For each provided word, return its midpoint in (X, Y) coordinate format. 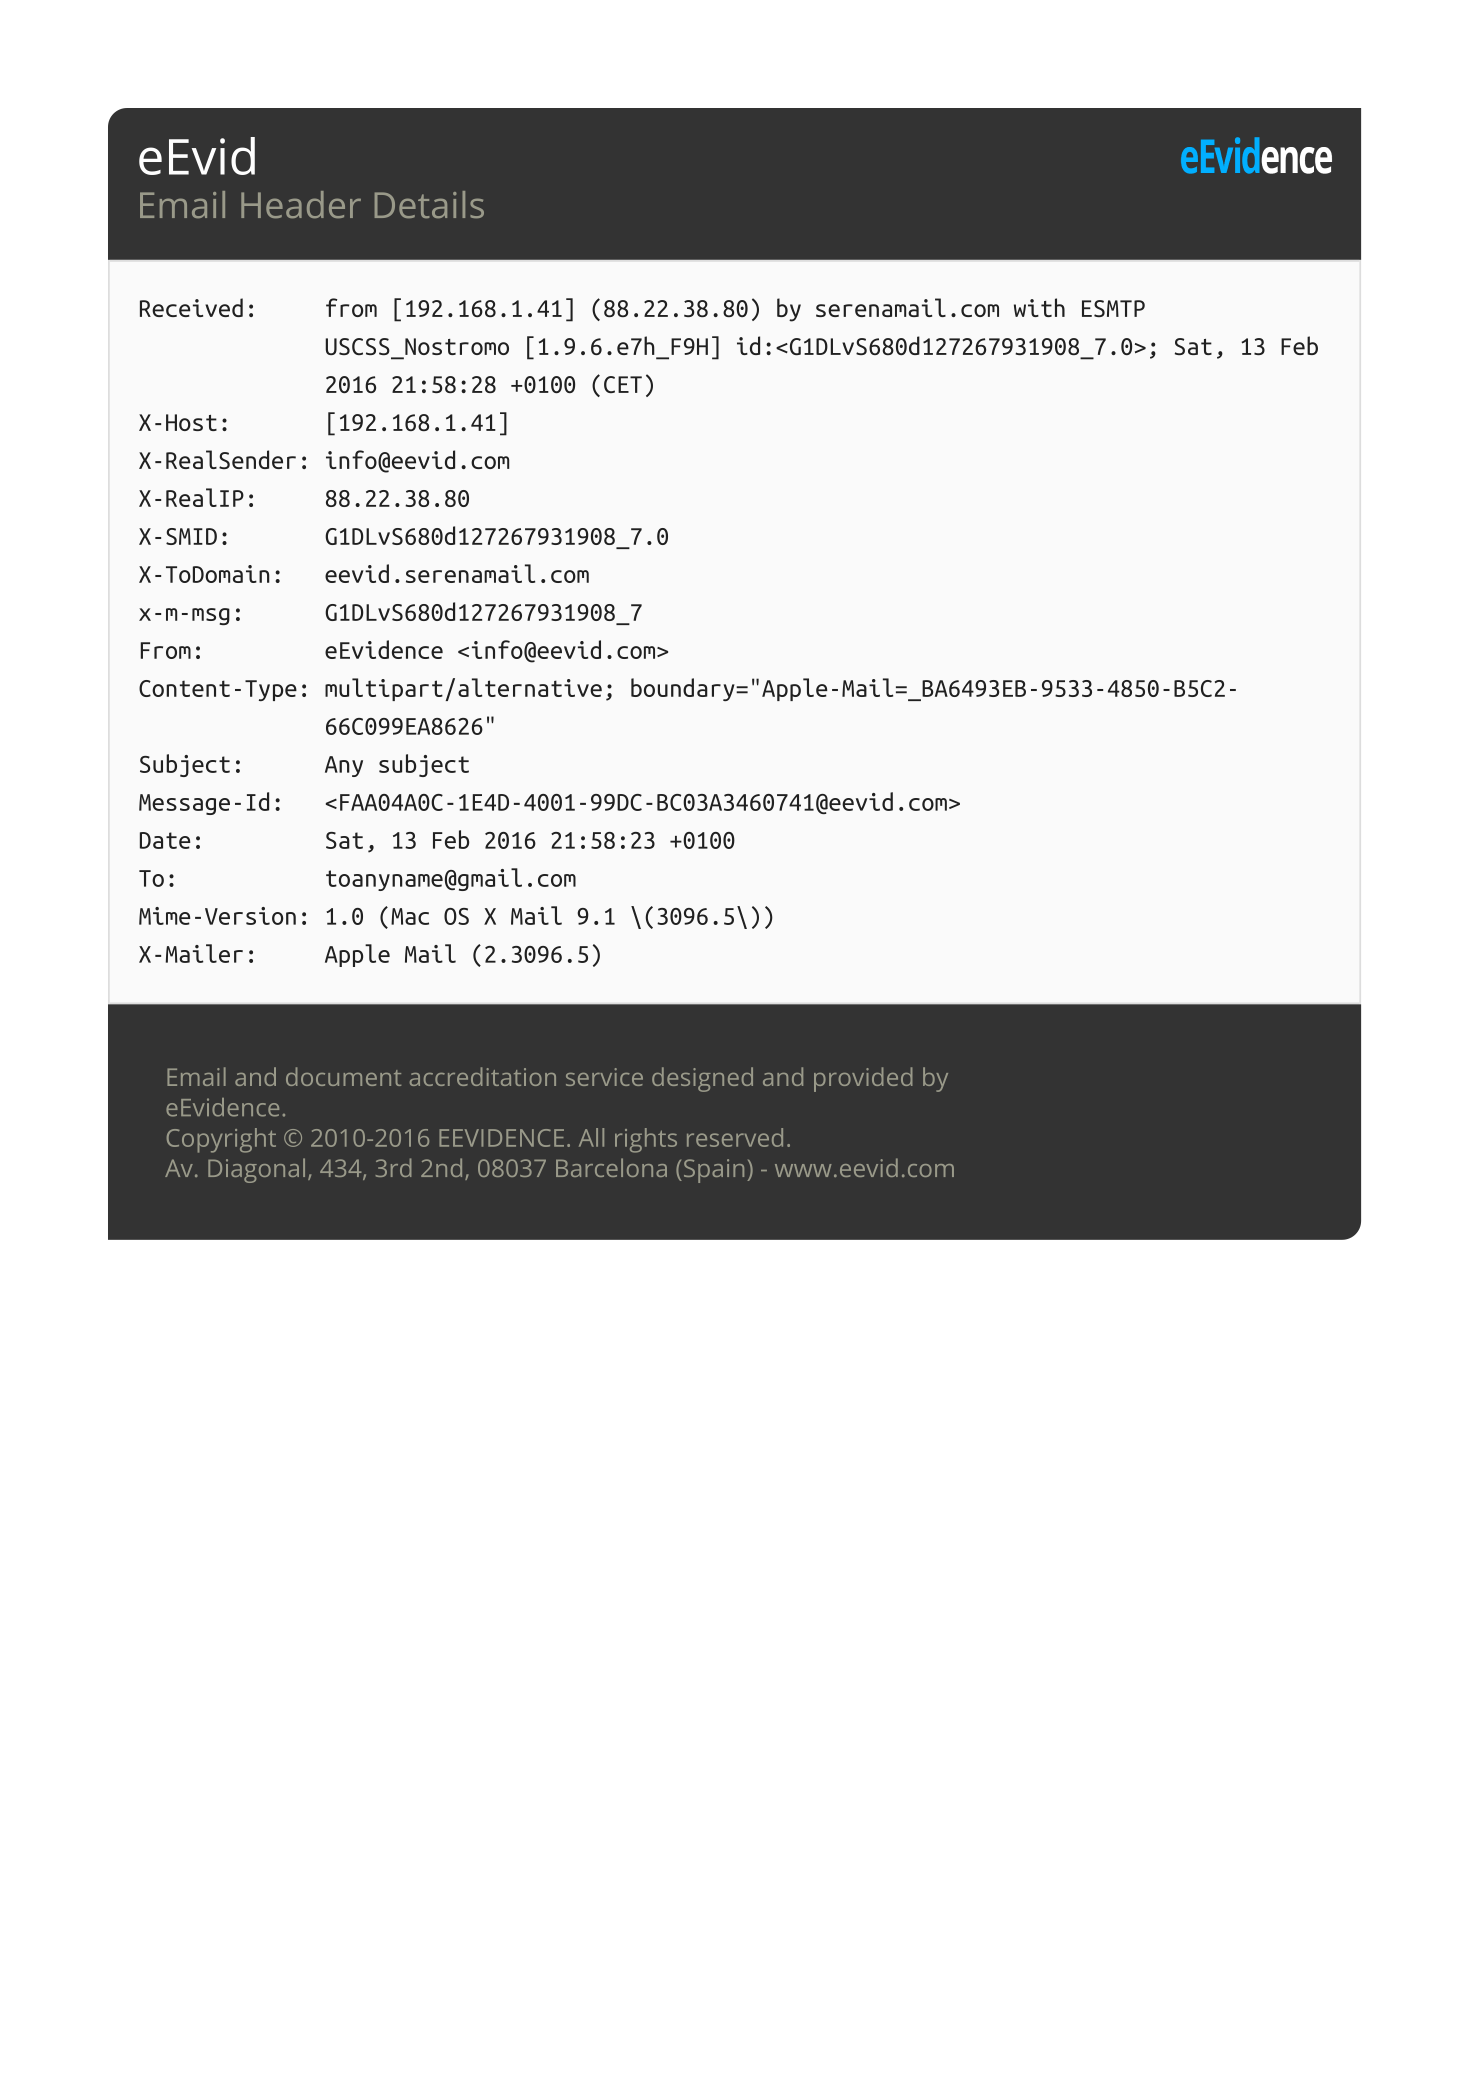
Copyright (221, 1140)
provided (863, 1079)
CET (623, 384)
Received (191, 307)
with (1039, 307)
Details (429, 204)
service (604, 1077)
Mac (410, 916)
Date (165, 840)
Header (301, 204)
